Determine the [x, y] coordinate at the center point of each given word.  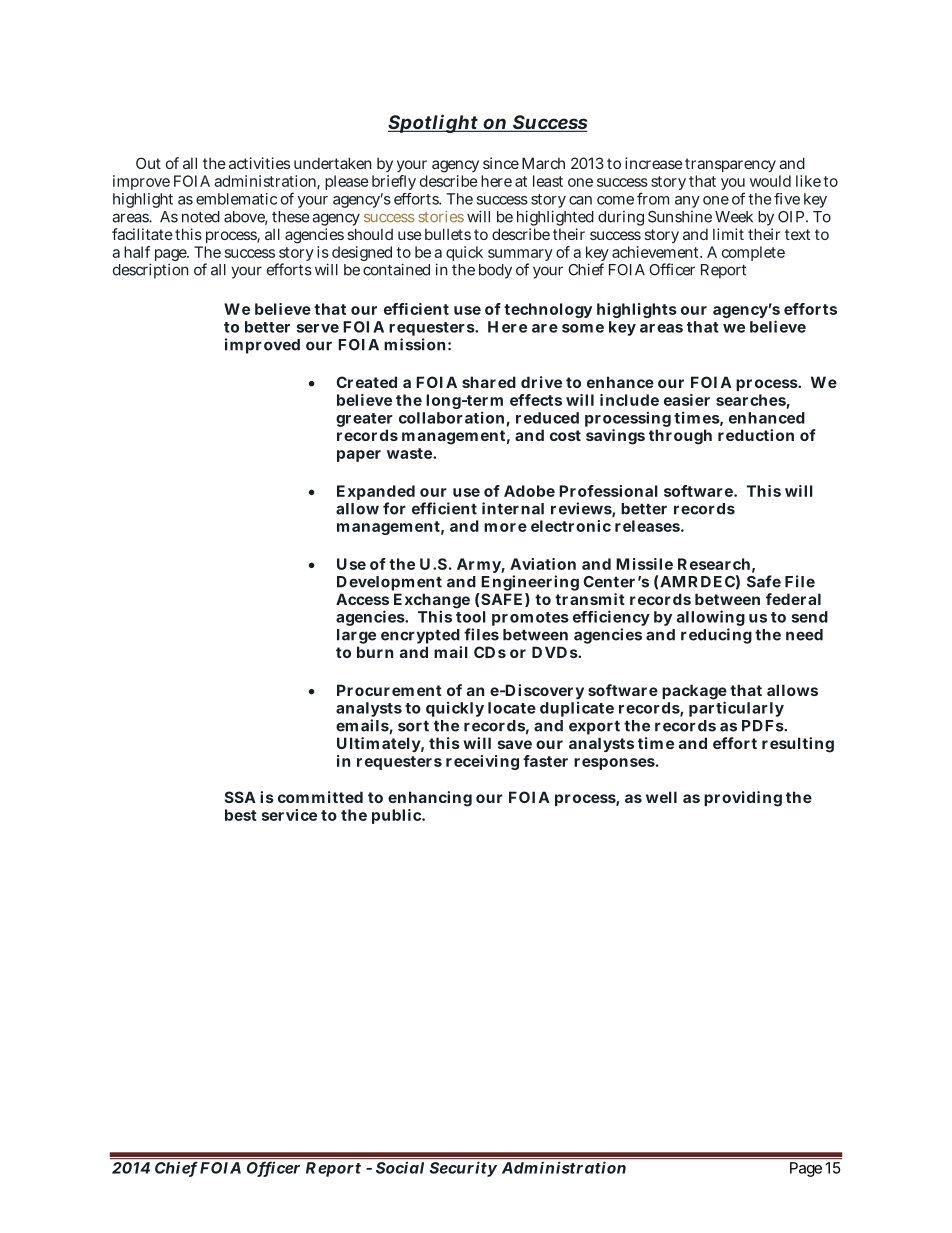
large [356, 638]
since [501, 163]
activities [259, 163]
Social [400, 1167]
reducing [716, 636]
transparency [730, 167]
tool [471, 617]
